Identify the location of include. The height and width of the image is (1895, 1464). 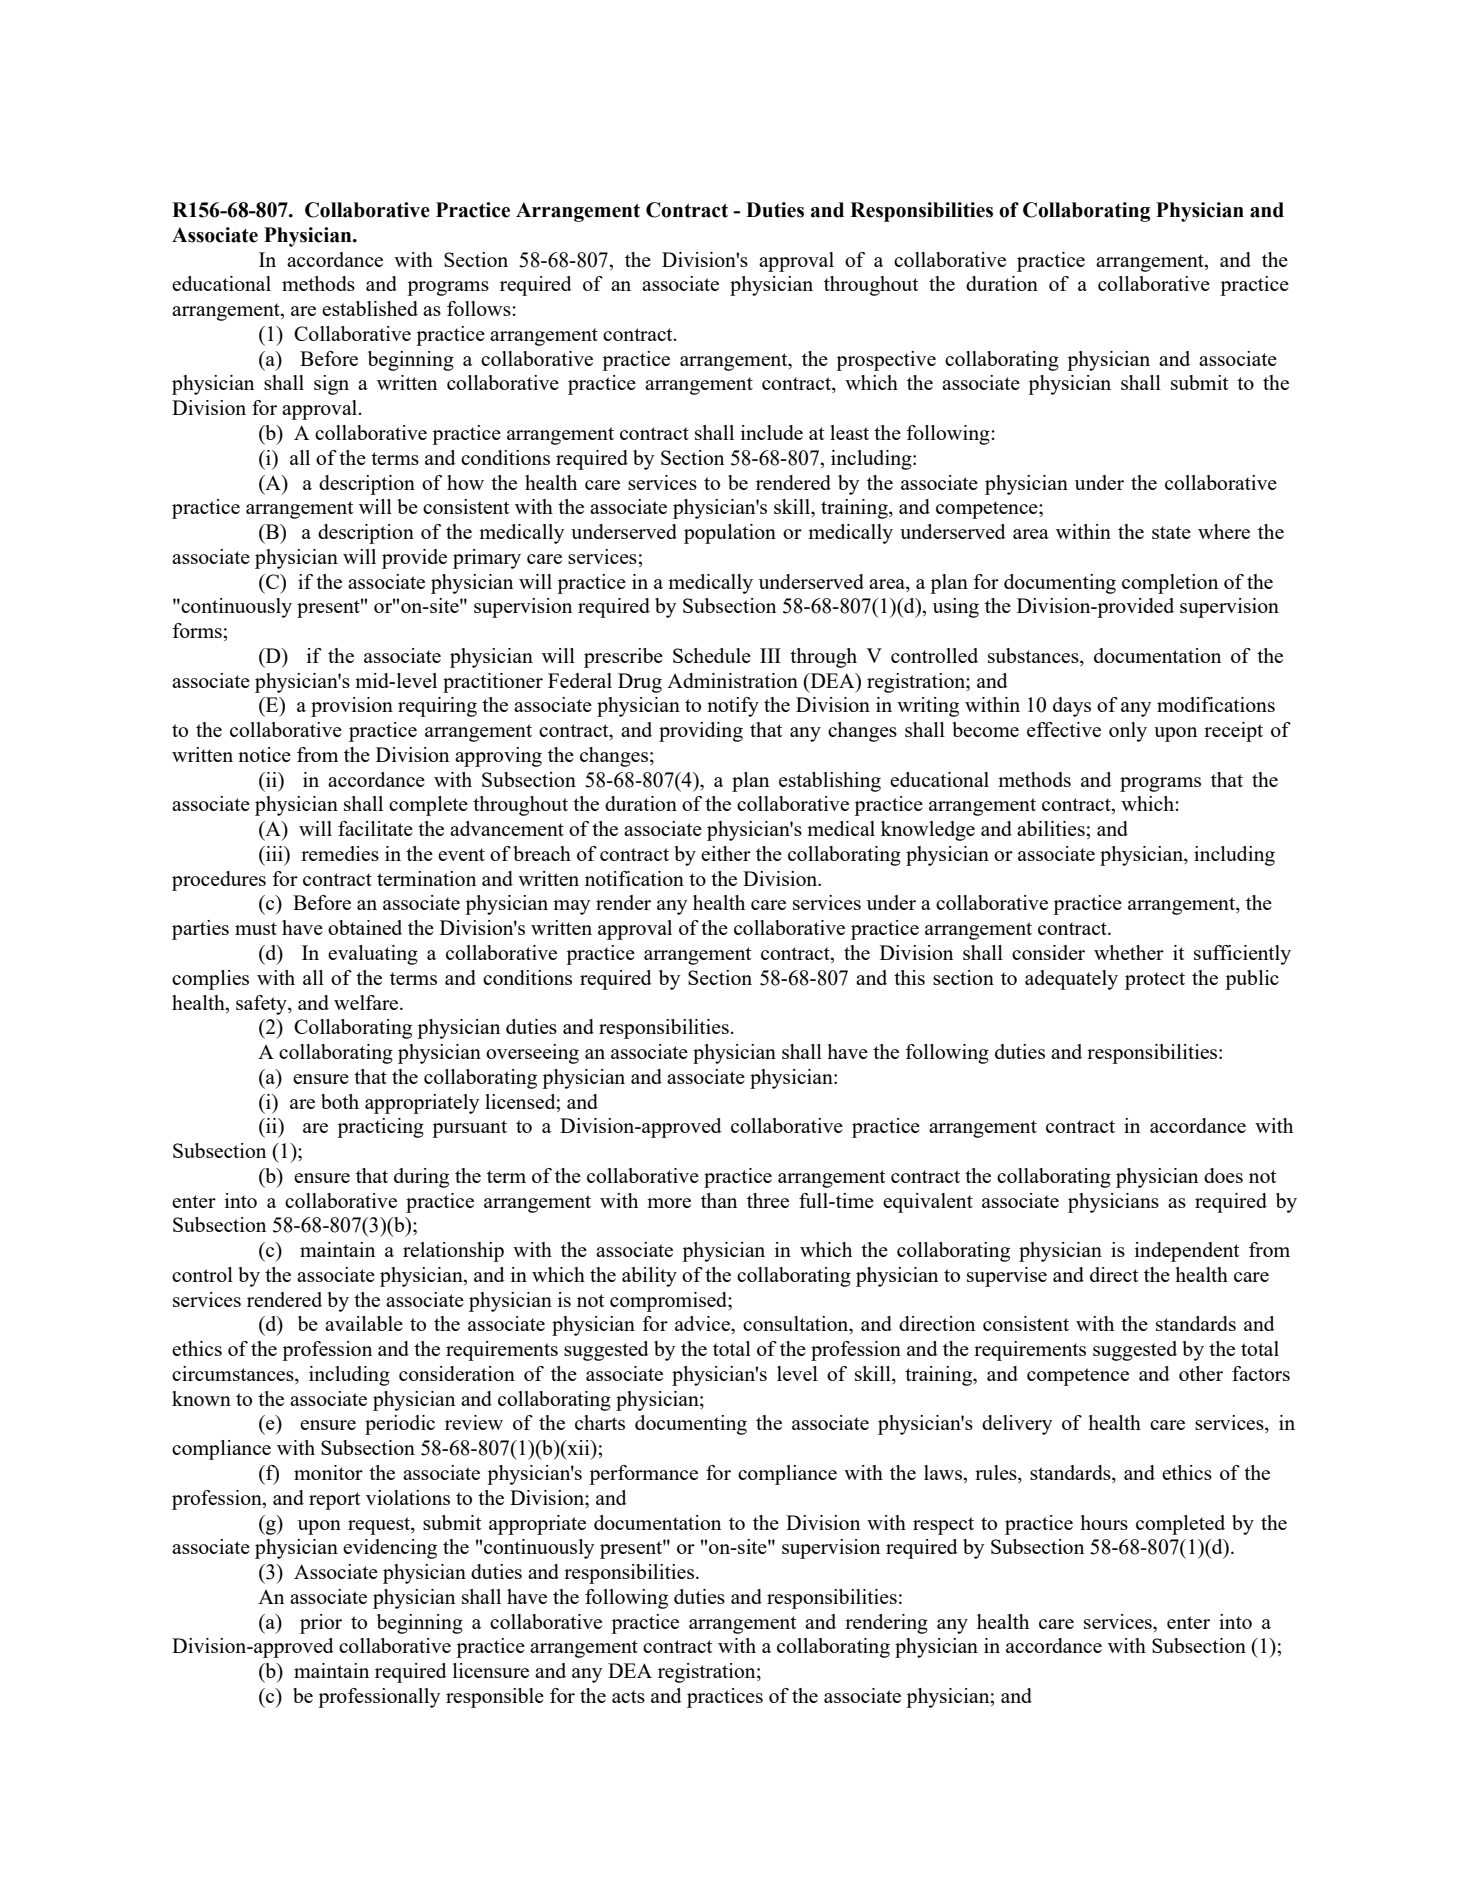
(772, 432).
